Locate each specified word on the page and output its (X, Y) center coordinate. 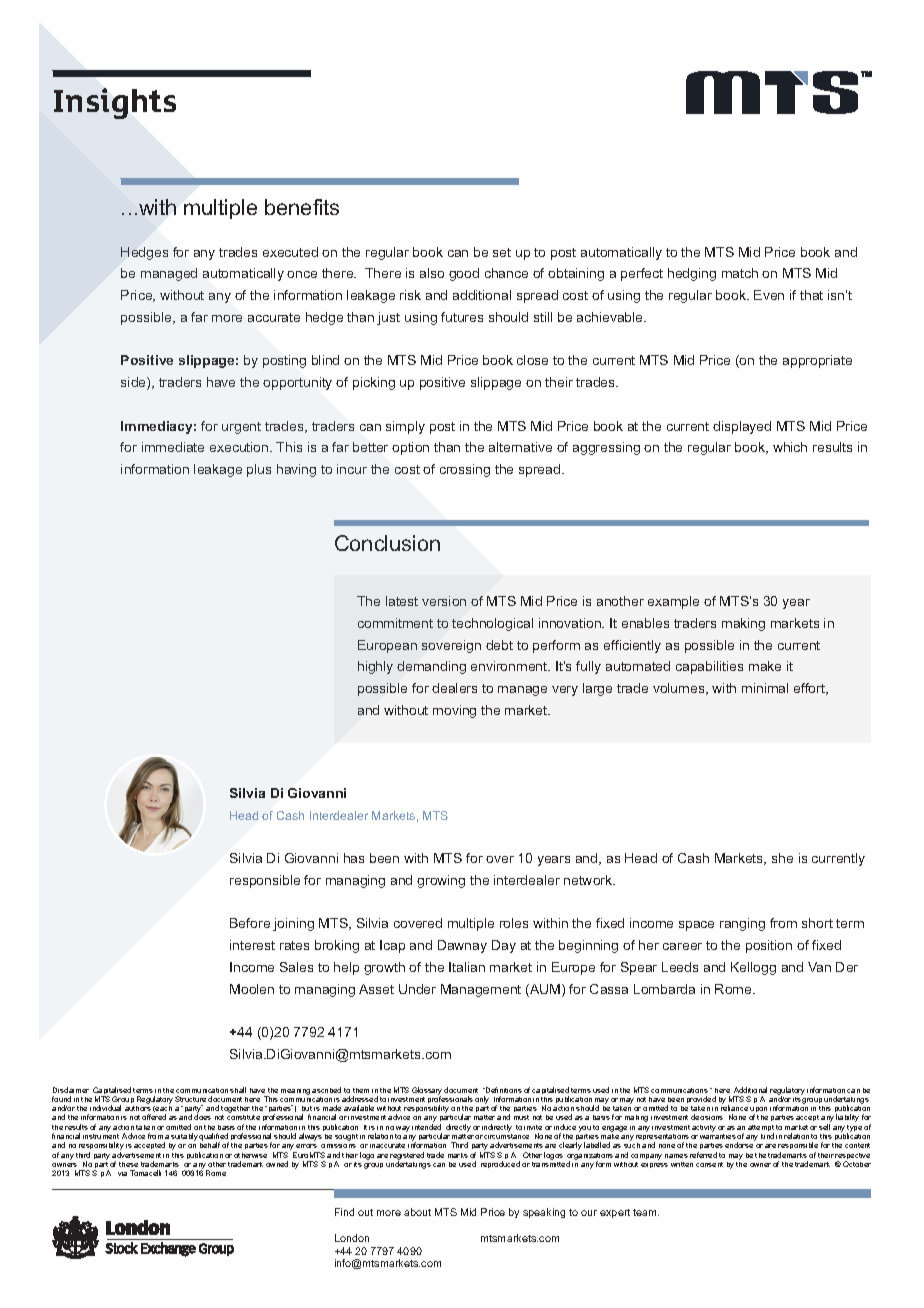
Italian (467, 967)
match (740, 273)
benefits (302, 207)
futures (462, 317)
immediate (173, 447)
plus (259, 470)
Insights (115, 103)
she (782, 858)
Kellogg (753, 968)
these (128, 1164)
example (673, 602)
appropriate (817, 361)
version (444, 601)
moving (454, 711)
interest (252, 945)
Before (250, 923)
